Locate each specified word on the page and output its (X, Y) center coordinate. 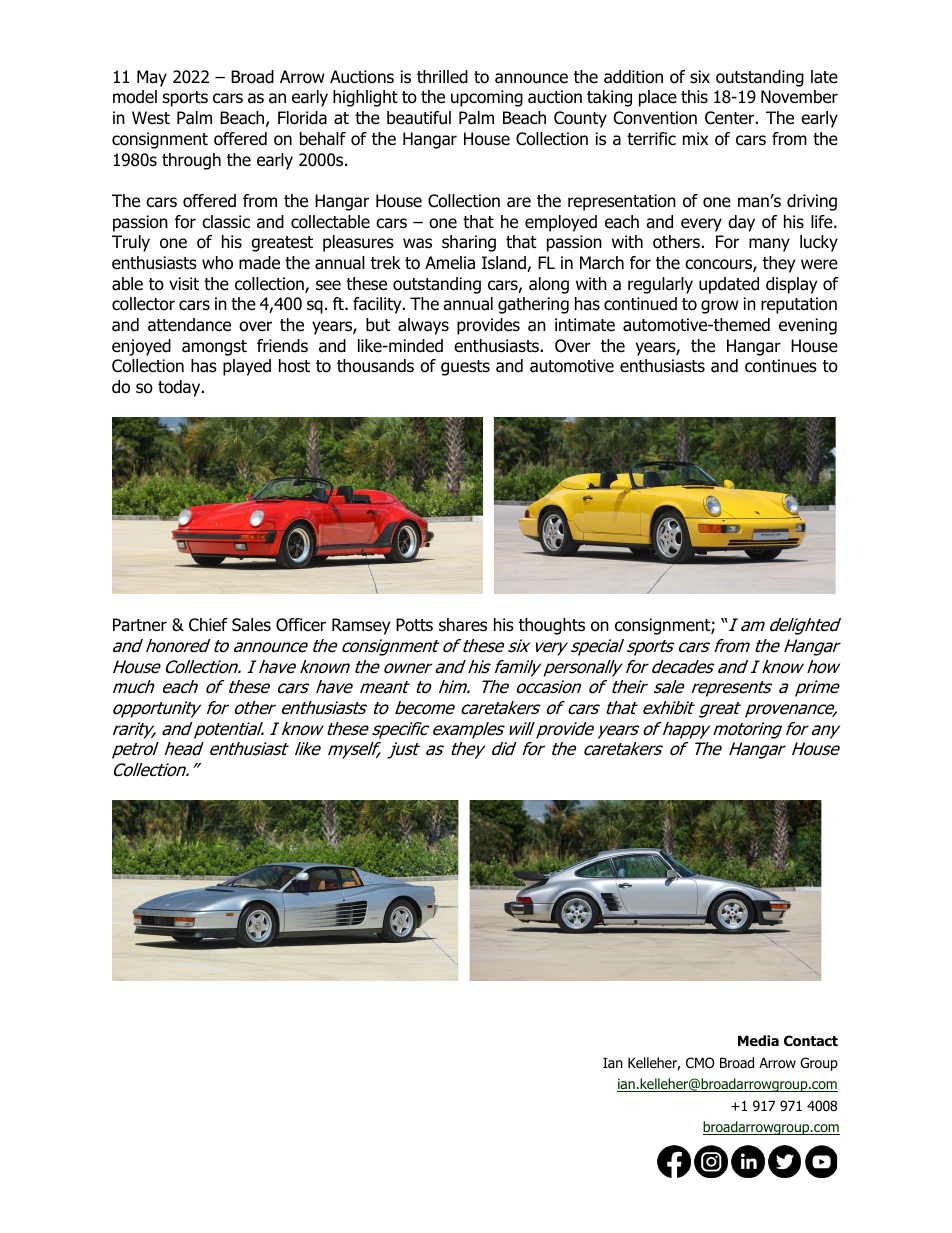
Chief (208, 625)
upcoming (487, 98)
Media (758, 1040)
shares (463, 625)
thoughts (552, 626)
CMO (700, 1063)
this (694, 96)
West (151, 118)
